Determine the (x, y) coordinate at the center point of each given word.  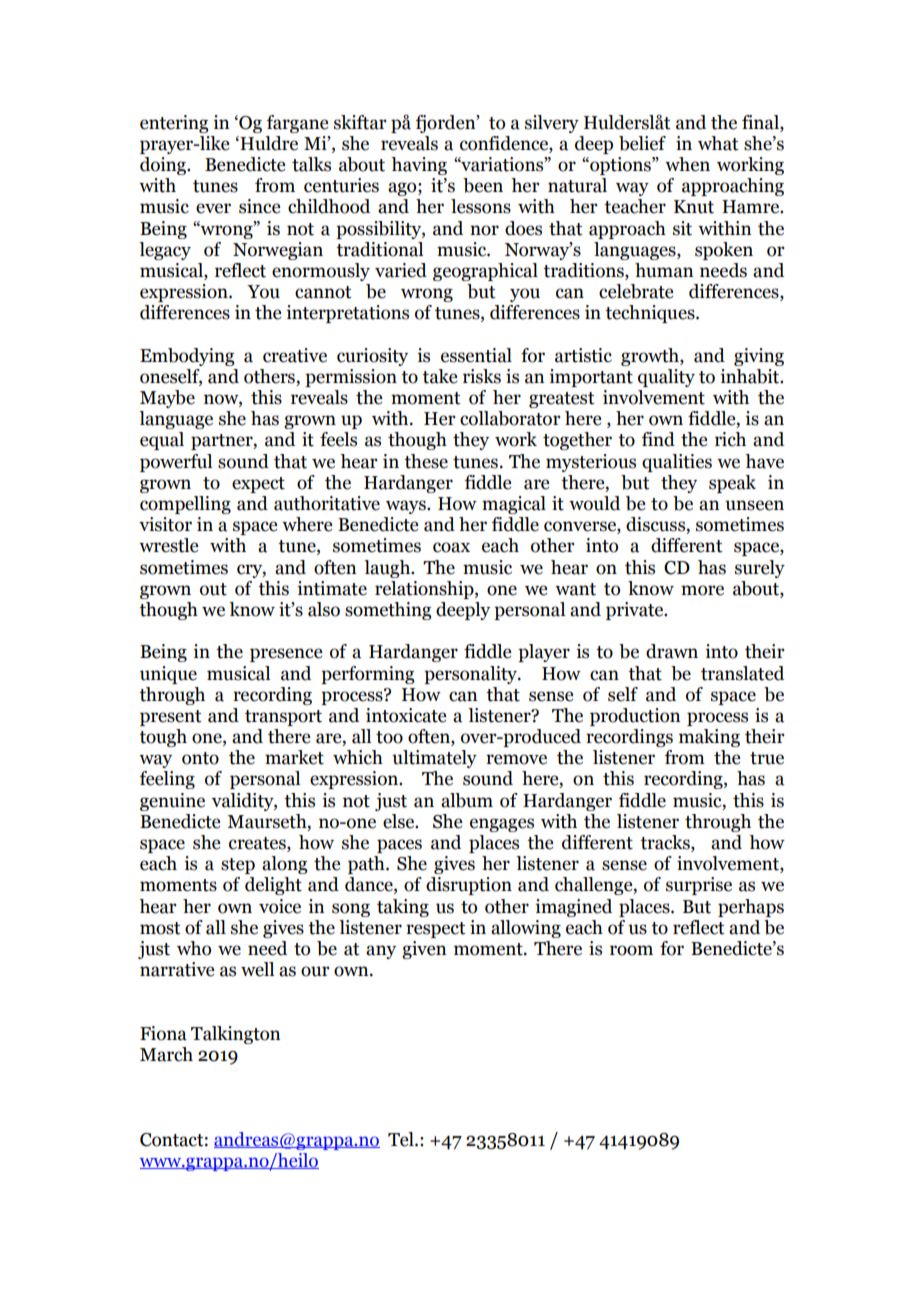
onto (200, 758)
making (709, 738)
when (687, 164)
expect (258, 485)
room (631, 950)
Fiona (163, 1033)
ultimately (434, 759)
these (426, 461)
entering (174, 124)
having (419, 166)
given (424, 950)
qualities (677, 463)
